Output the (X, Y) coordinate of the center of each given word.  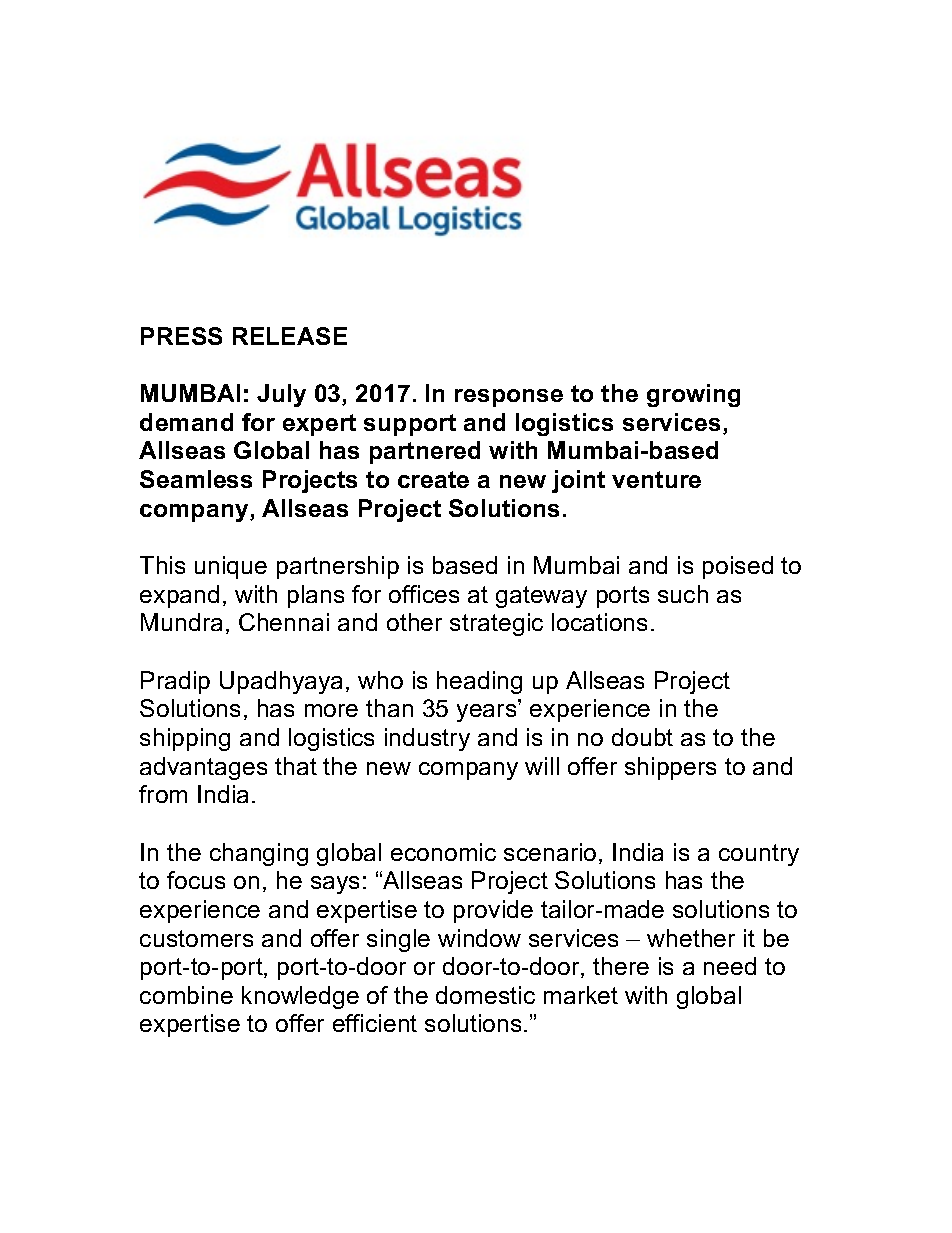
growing (693, 395)
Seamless (196, 479)
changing (259, 854)
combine (186, 995)
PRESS (181, 336)
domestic (485, 995)
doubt (642, 737)
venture (656, 479)
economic (443, 852)
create (433, 479)
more (331, 710)
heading (479, 682)
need (730, 966)
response (509, 398)
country (759, 855)
